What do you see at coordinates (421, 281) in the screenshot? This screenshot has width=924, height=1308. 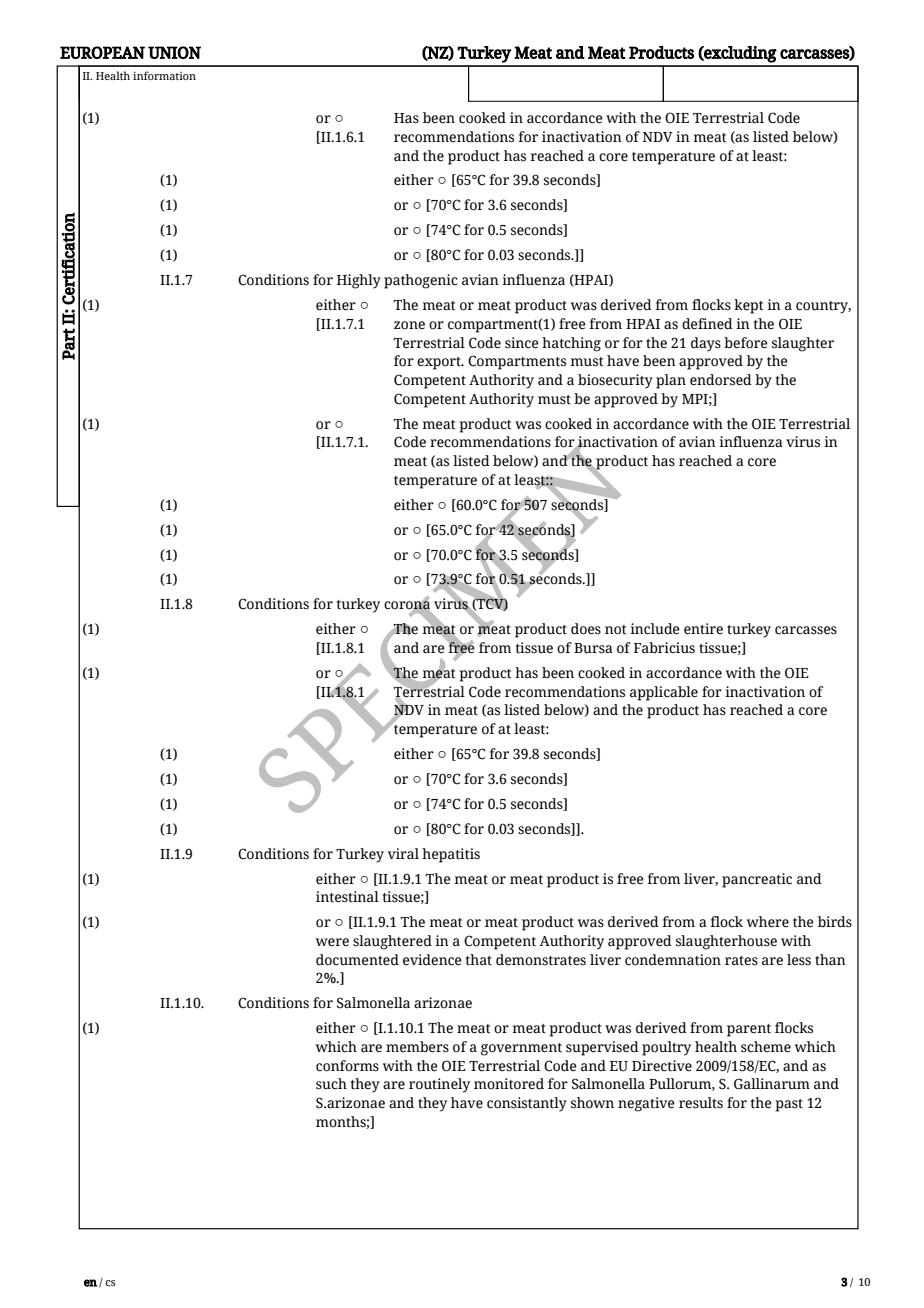 I see `pathogenic` at bounding box center [421, 281].
